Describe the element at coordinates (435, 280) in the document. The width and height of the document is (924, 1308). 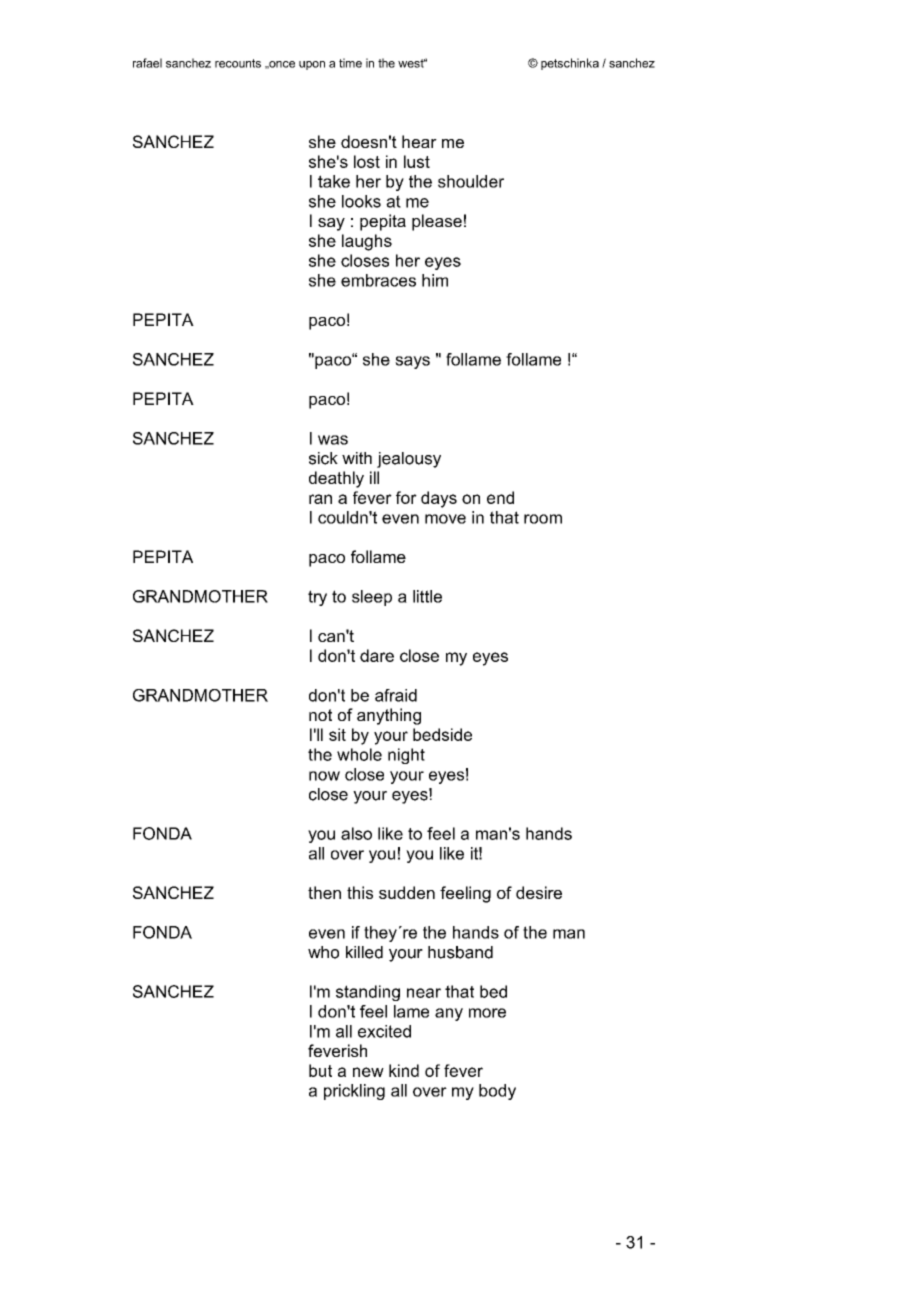
I see `him` at that location.
